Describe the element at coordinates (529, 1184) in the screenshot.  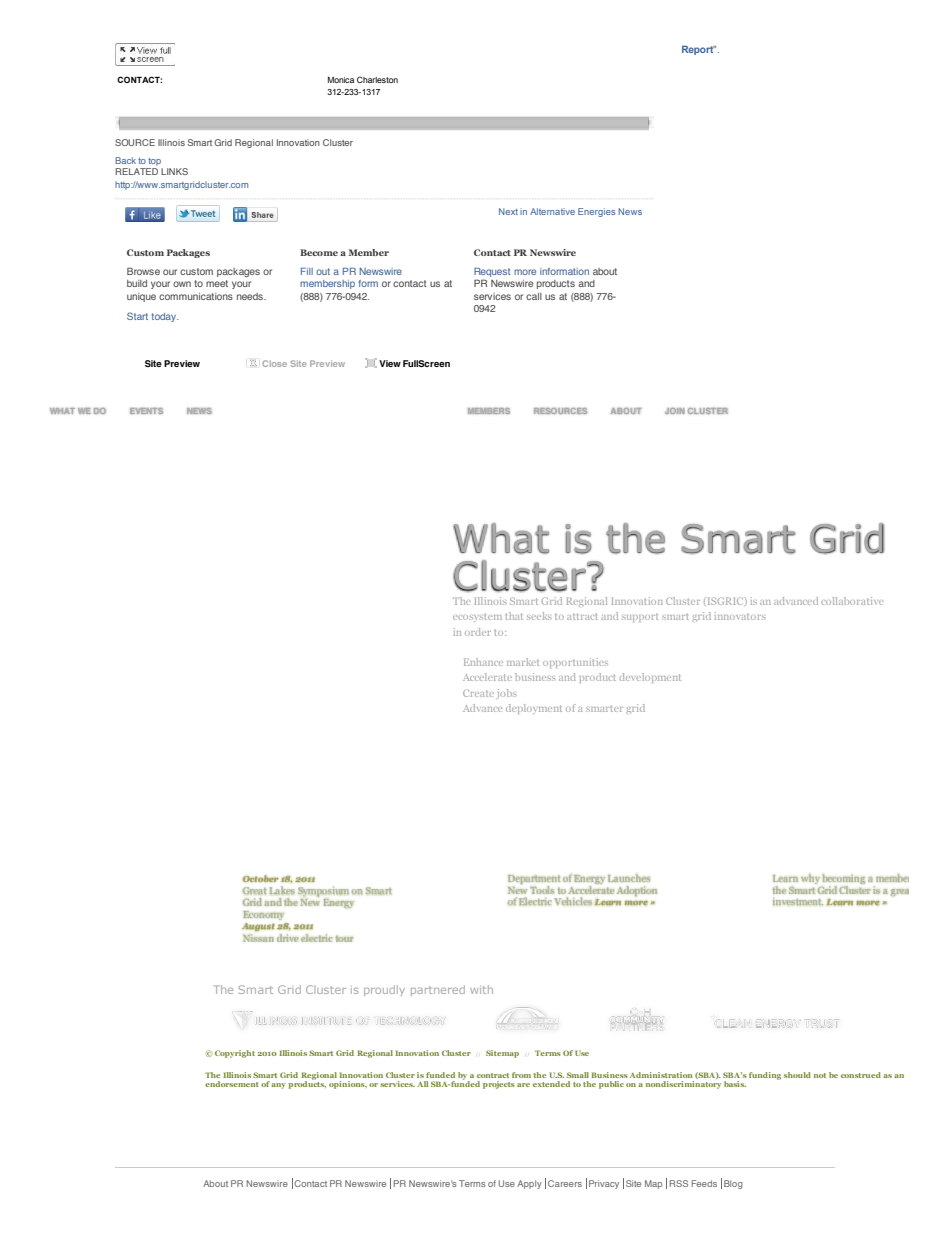
I see `Apply` at that location.
